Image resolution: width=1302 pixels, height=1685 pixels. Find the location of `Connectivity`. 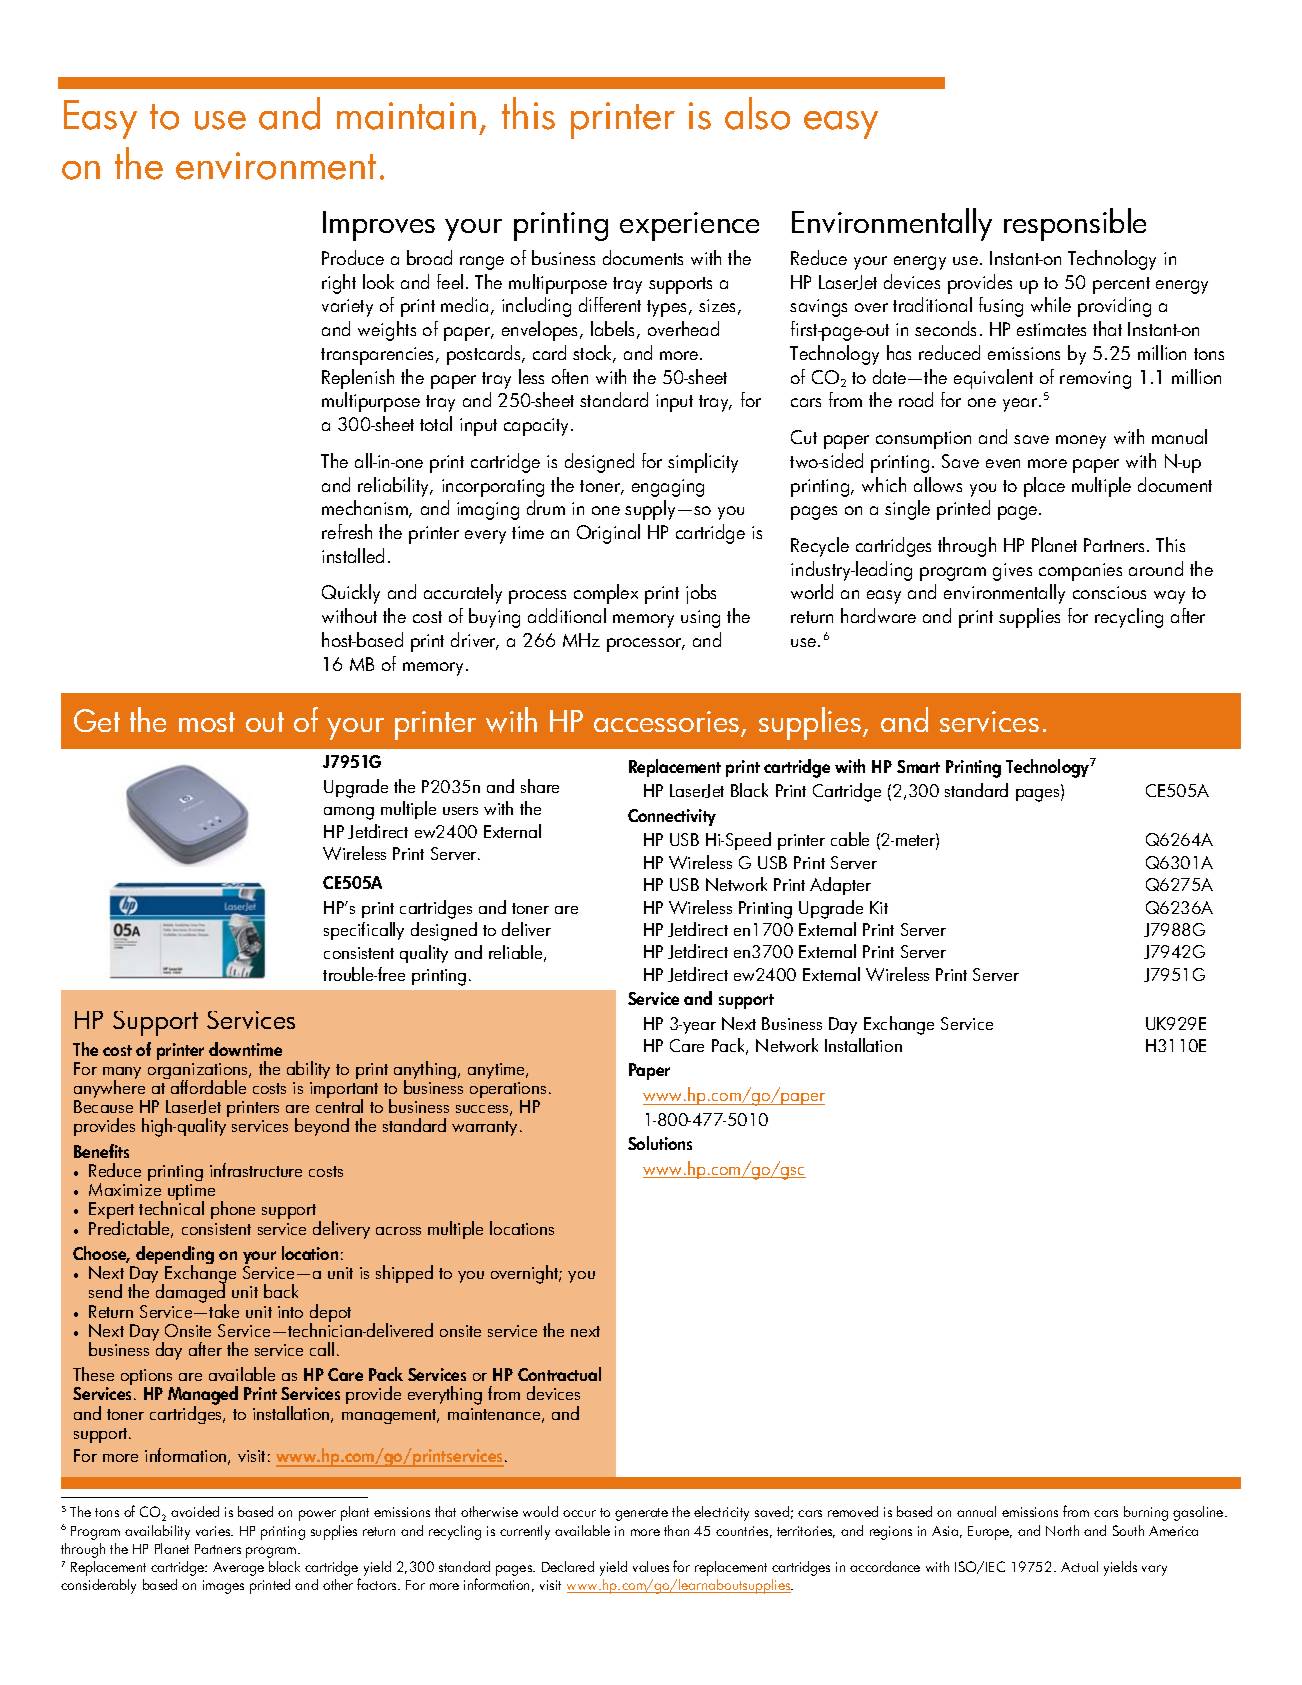

Connectivity is located at coordinates (672, 817).
